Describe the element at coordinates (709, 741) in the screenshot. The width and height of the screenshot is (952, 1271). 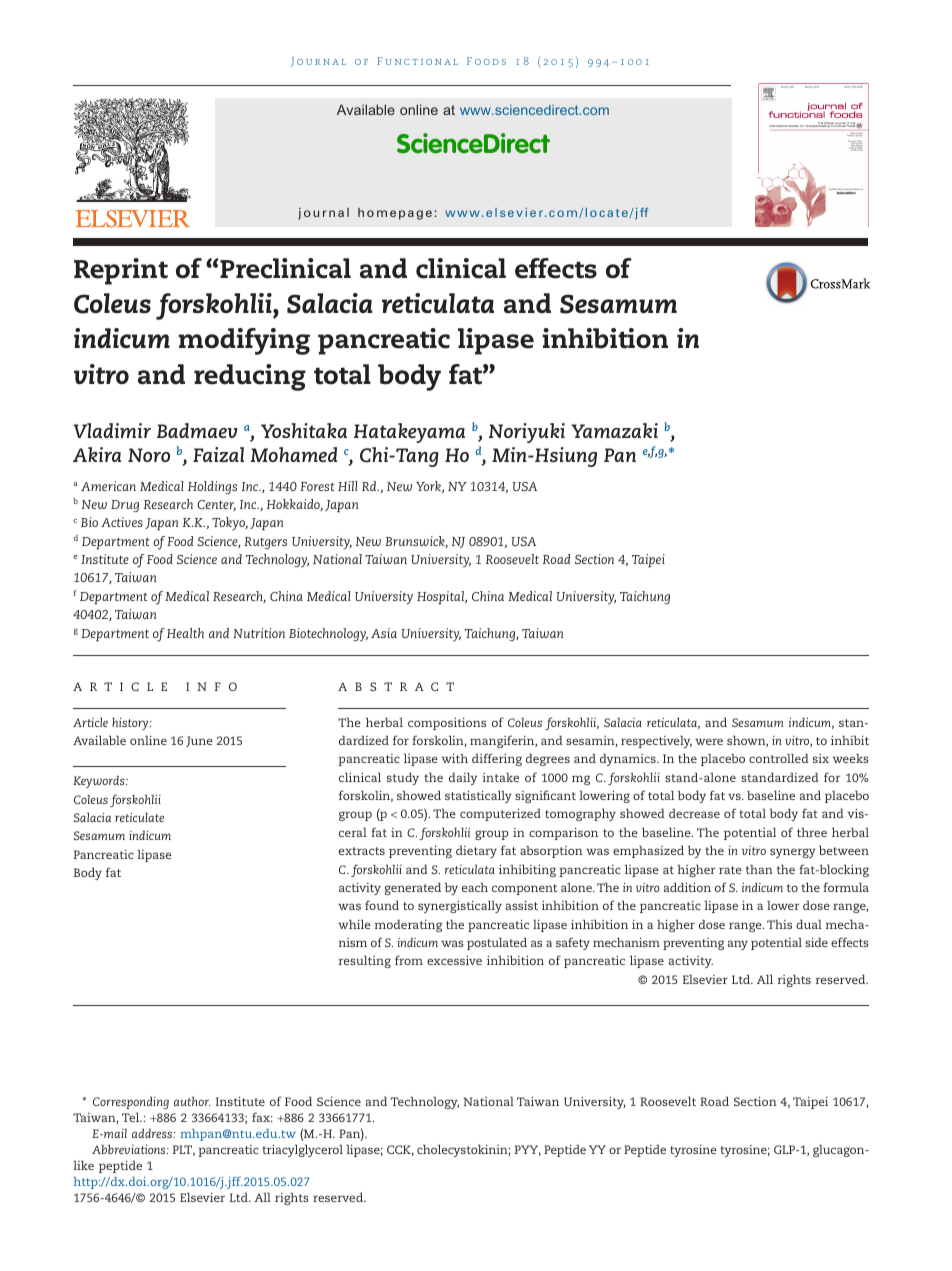
I see `were` at that location.
